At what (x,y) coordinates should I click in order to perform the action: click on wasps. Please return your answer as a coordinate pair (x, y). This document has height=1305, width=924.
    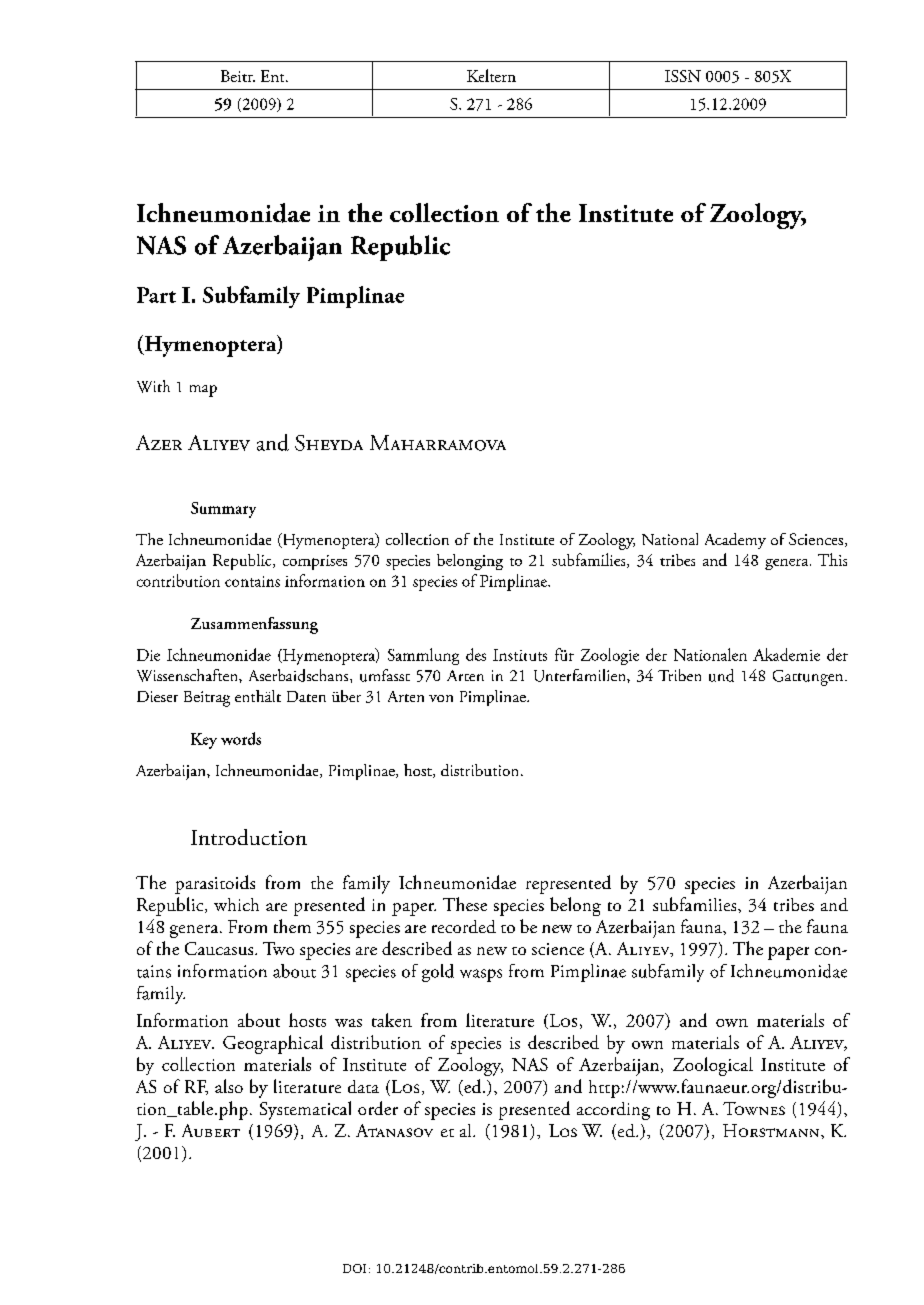
    Looking at the image, I should click on (481, 975).
